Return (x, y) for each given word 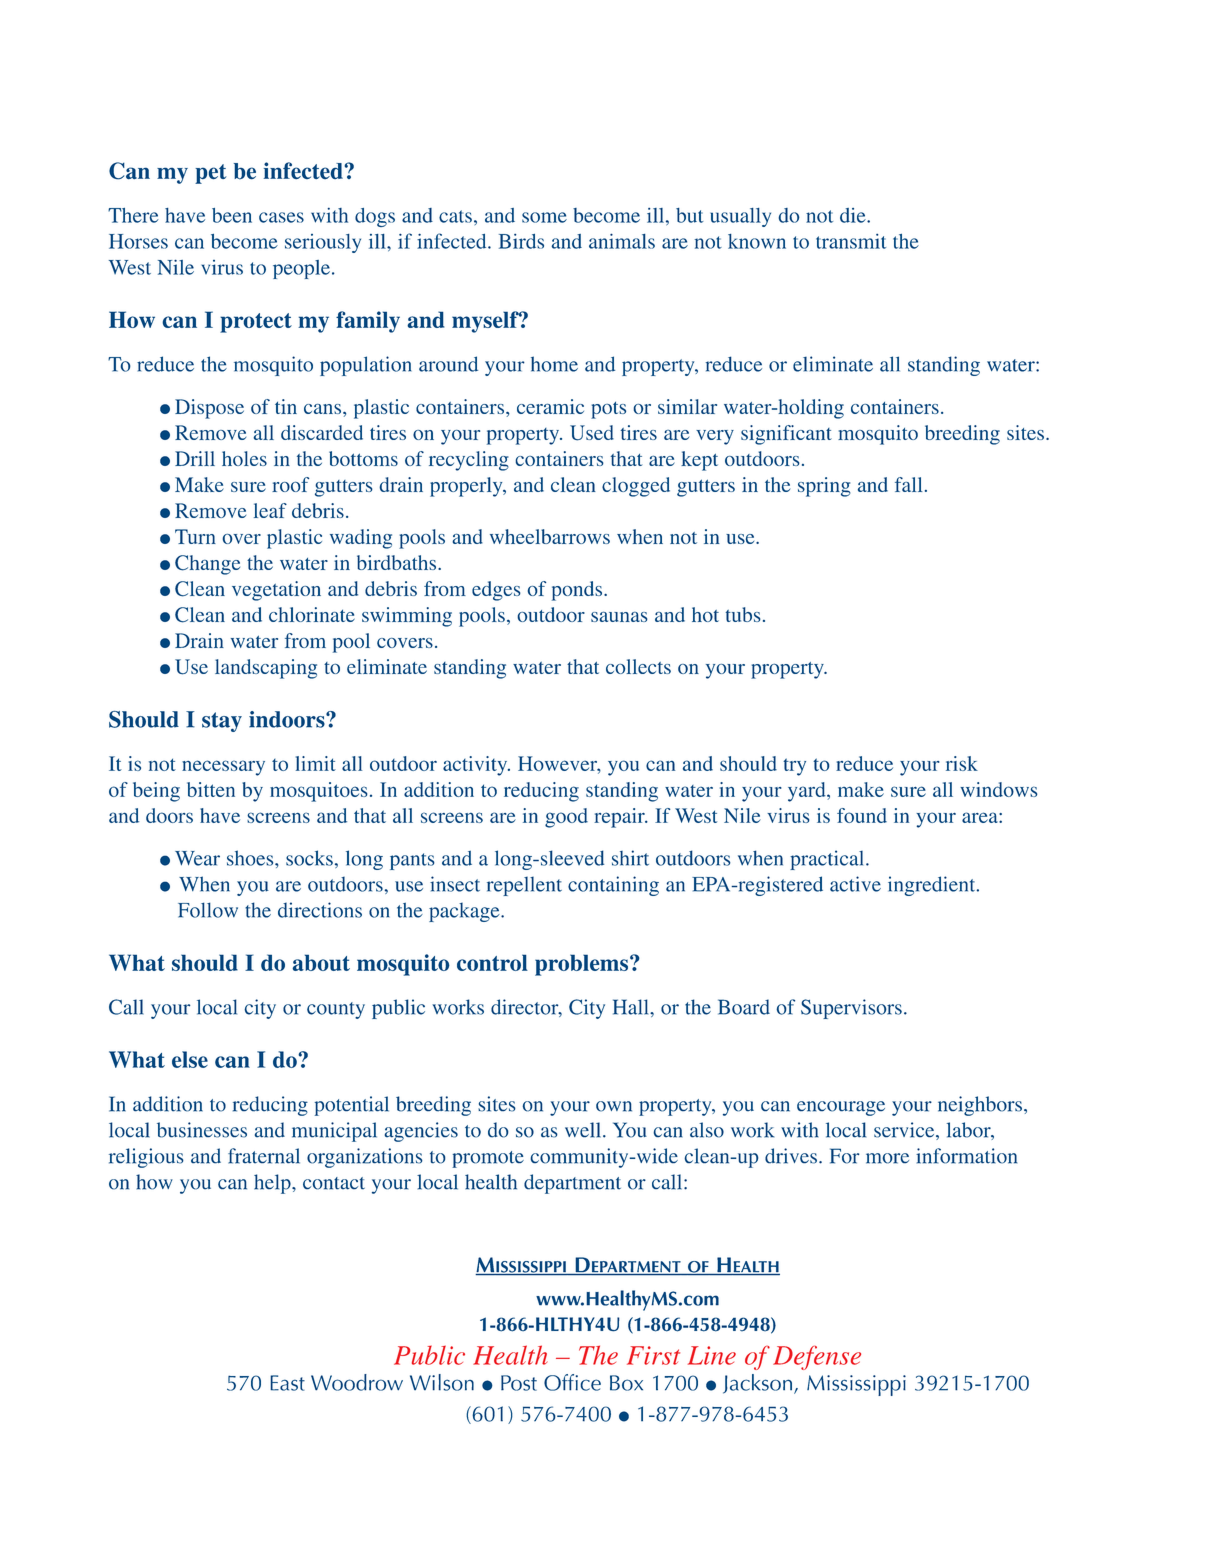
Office (572, 1382)
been (232, 215)
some (544, 217)
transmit (851, 241)
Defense (817, 1357)
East (287, 1383)
